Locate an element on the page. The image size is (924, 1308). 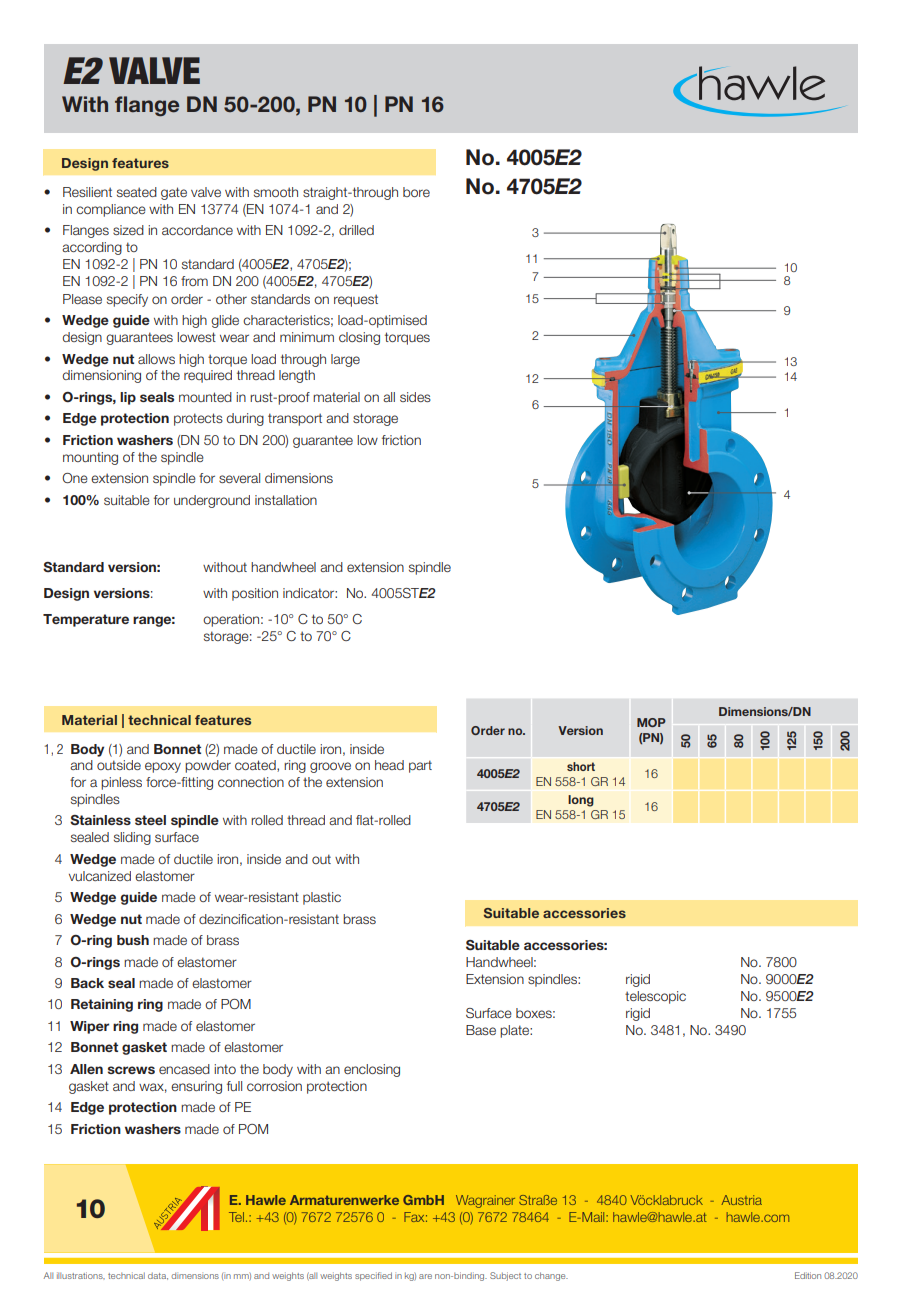
data is located at coordinates (158, 1276).
